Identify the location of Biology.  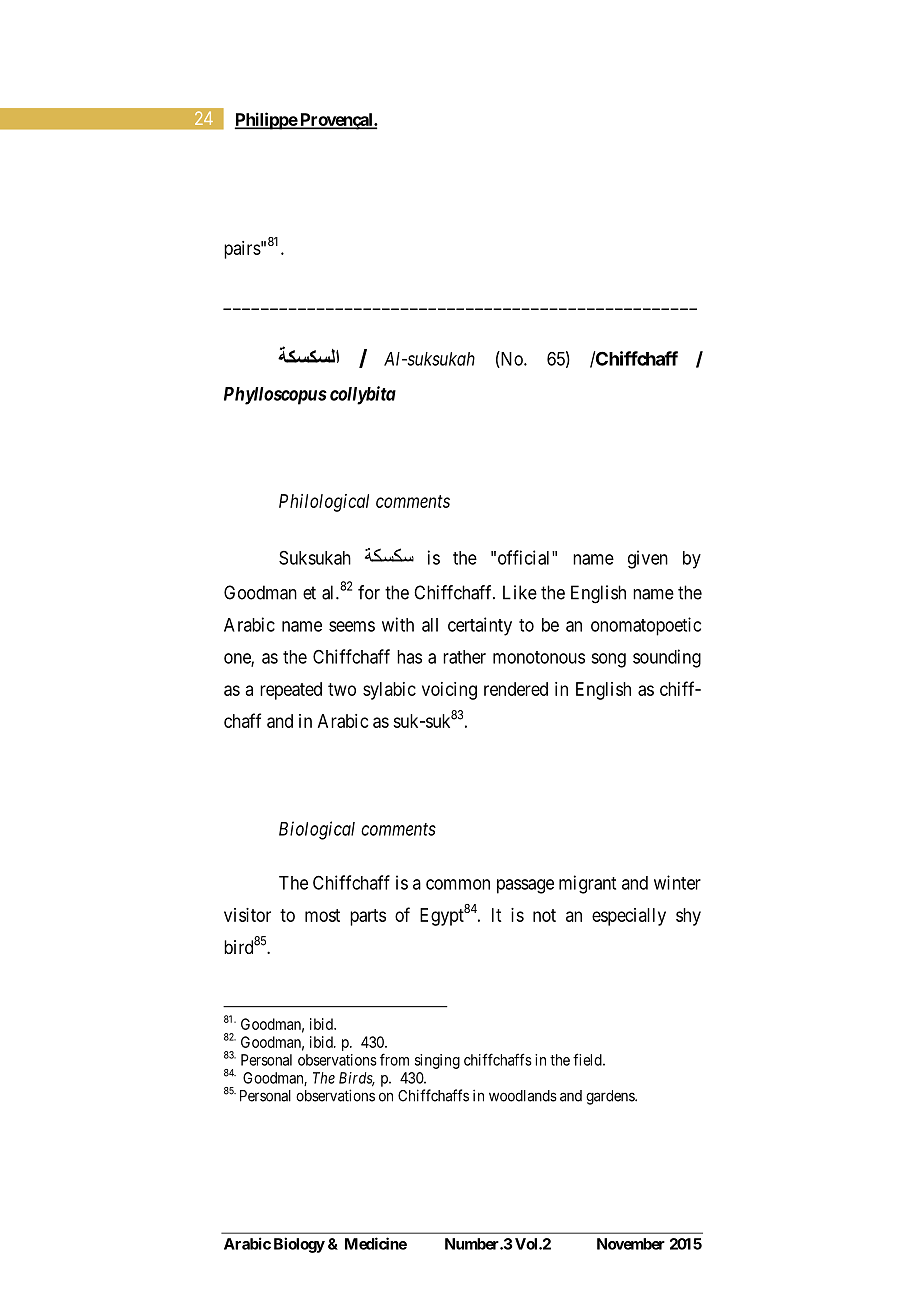
(299, 1245).
